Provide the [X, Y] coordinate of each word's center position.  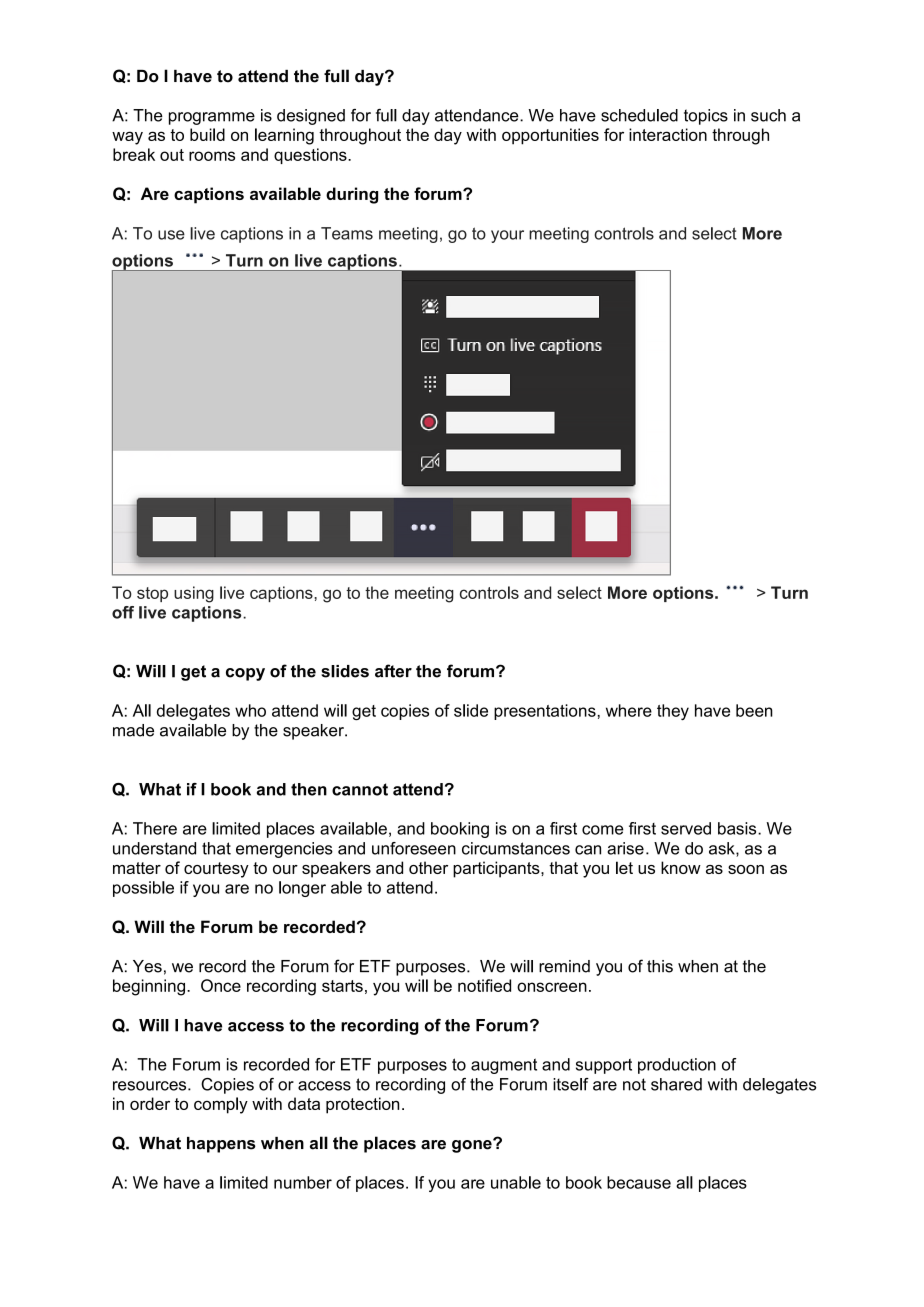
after [393, 671]
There [155, 828]
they [673, 712]
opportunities [550, 136]
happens [221, 1145]
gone [473, 1146]
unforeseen [414, 848]
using [194, 594]
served [686, 828]
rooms [212, 156]
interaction [668, 134]
